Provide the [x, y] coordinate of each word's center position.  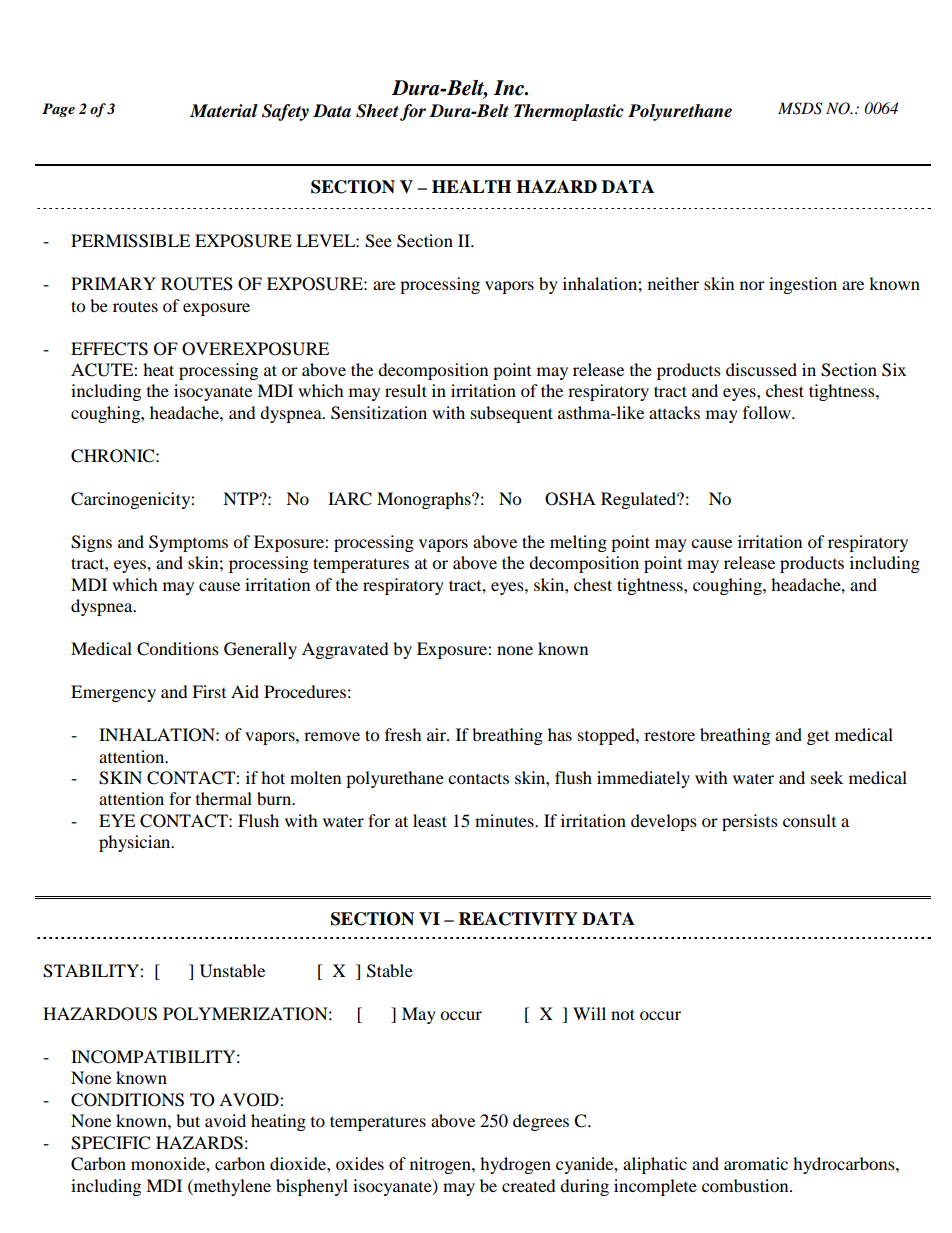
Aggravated [345, 650]
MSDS [800, 108]
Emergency [113, 693]
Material [224, 111]
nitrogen [441, 1165]
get [818, 738]
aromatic [756, 1163]
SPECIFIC [110, 1143]
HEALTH [471, 186]
